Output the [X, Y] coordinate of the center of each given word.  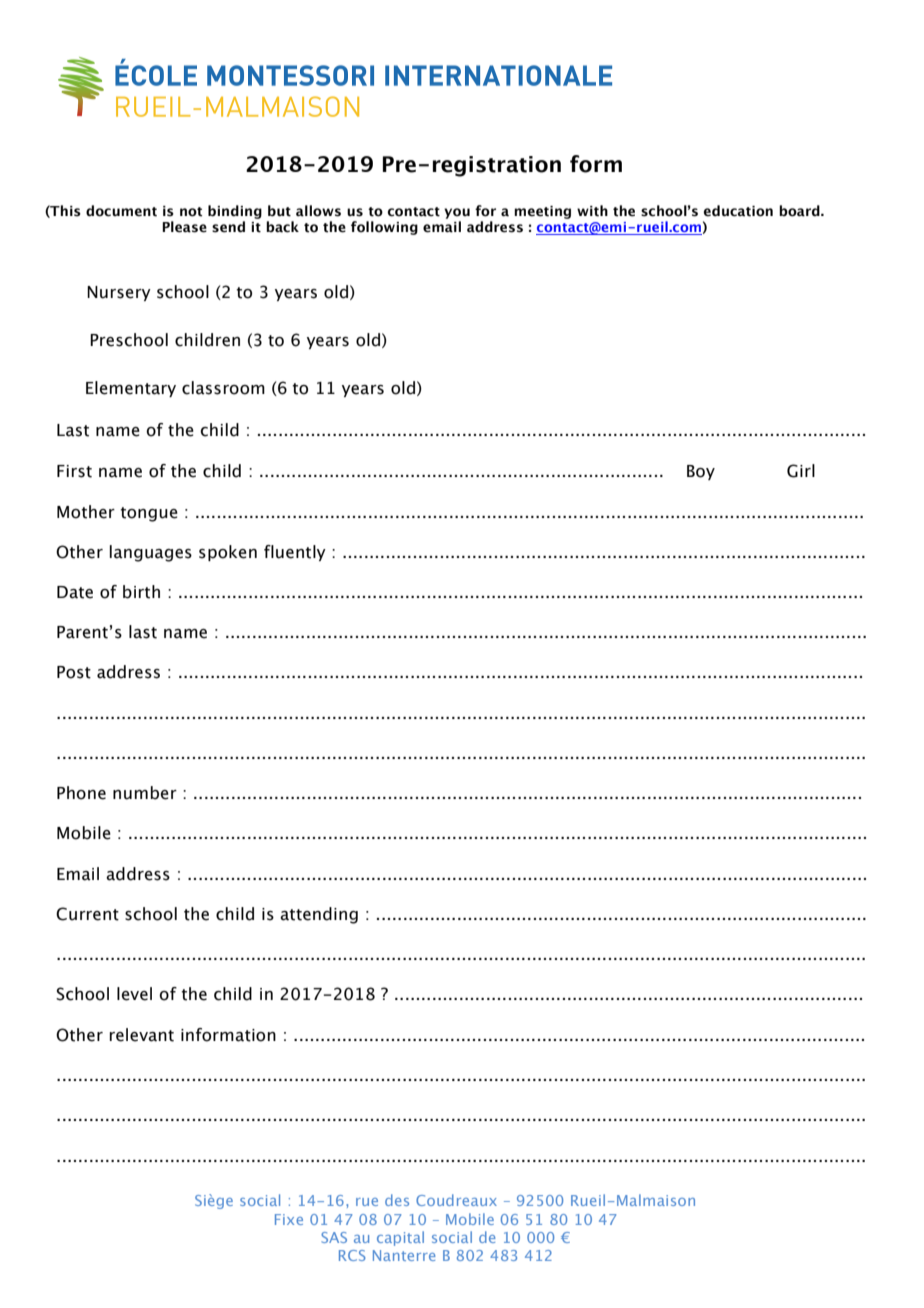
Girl [801, 471]
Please [184, 227]
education [738, 211]
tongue [149, 514]
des [397, 1200]
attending [319, 915]
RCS [352, 1255]
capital [400, 1238]
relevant [142, 1035]
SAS [334, 1237]
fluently [295, 553]
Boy [701, 472]
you [457, 213]
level [134, 994]
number [145, 793]
